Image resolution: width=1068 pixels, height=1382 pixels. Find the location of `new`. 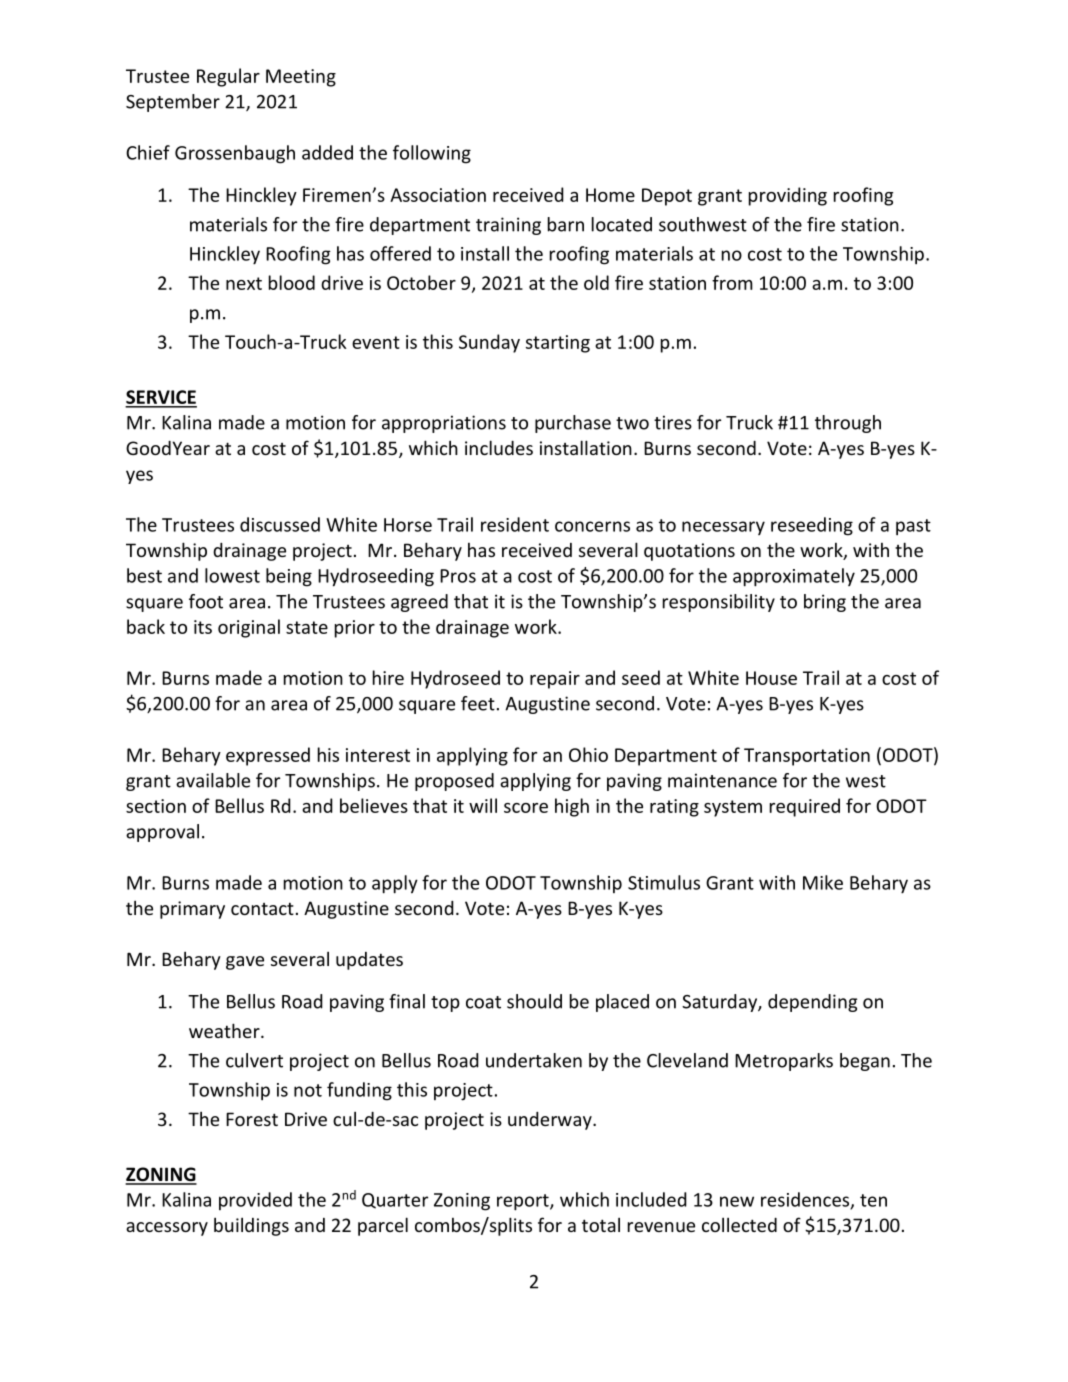

new is located at coordinates (737, 1201).
